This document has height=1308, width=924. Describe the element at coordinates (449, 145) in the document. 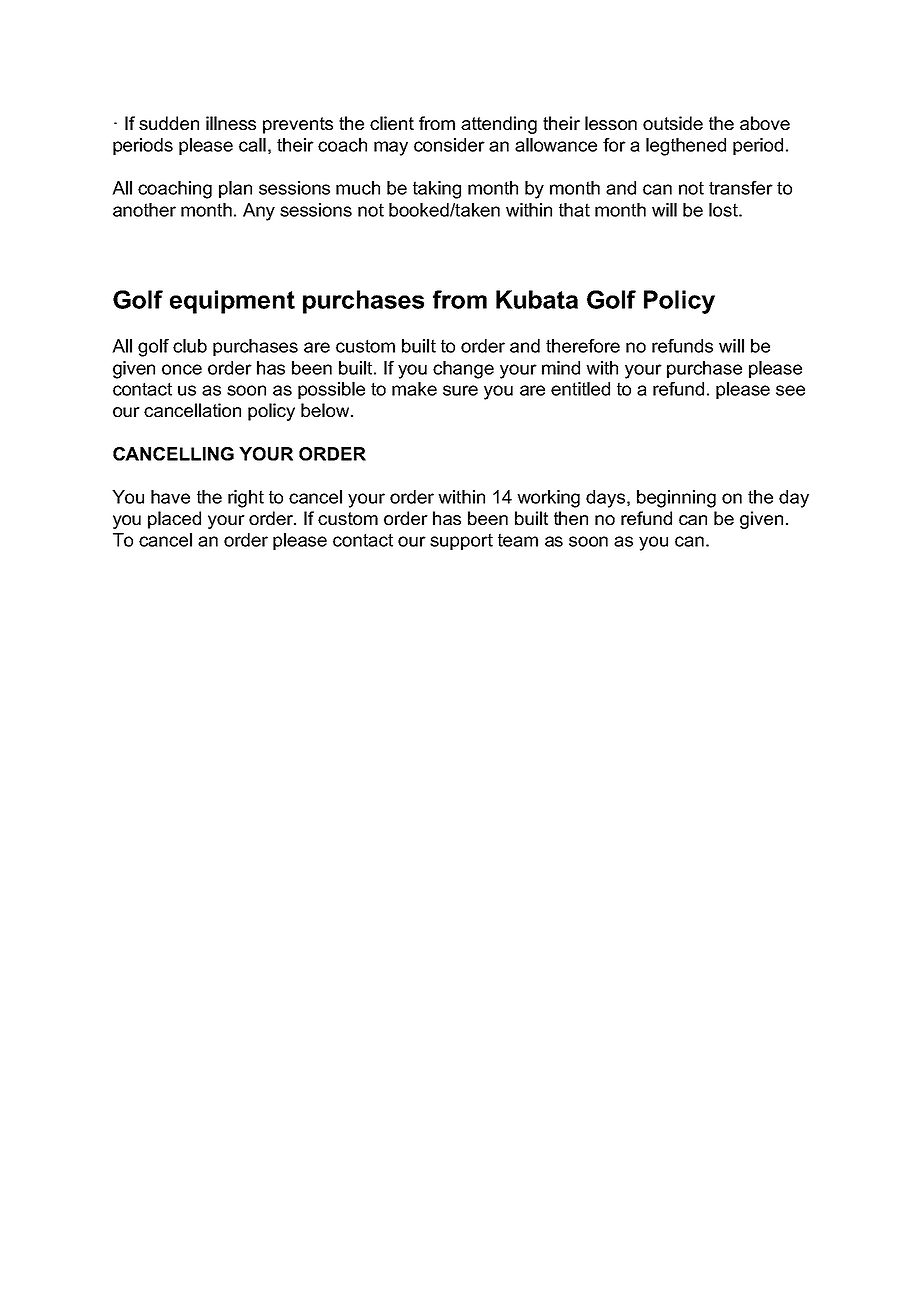

I see `consider` at that location.
